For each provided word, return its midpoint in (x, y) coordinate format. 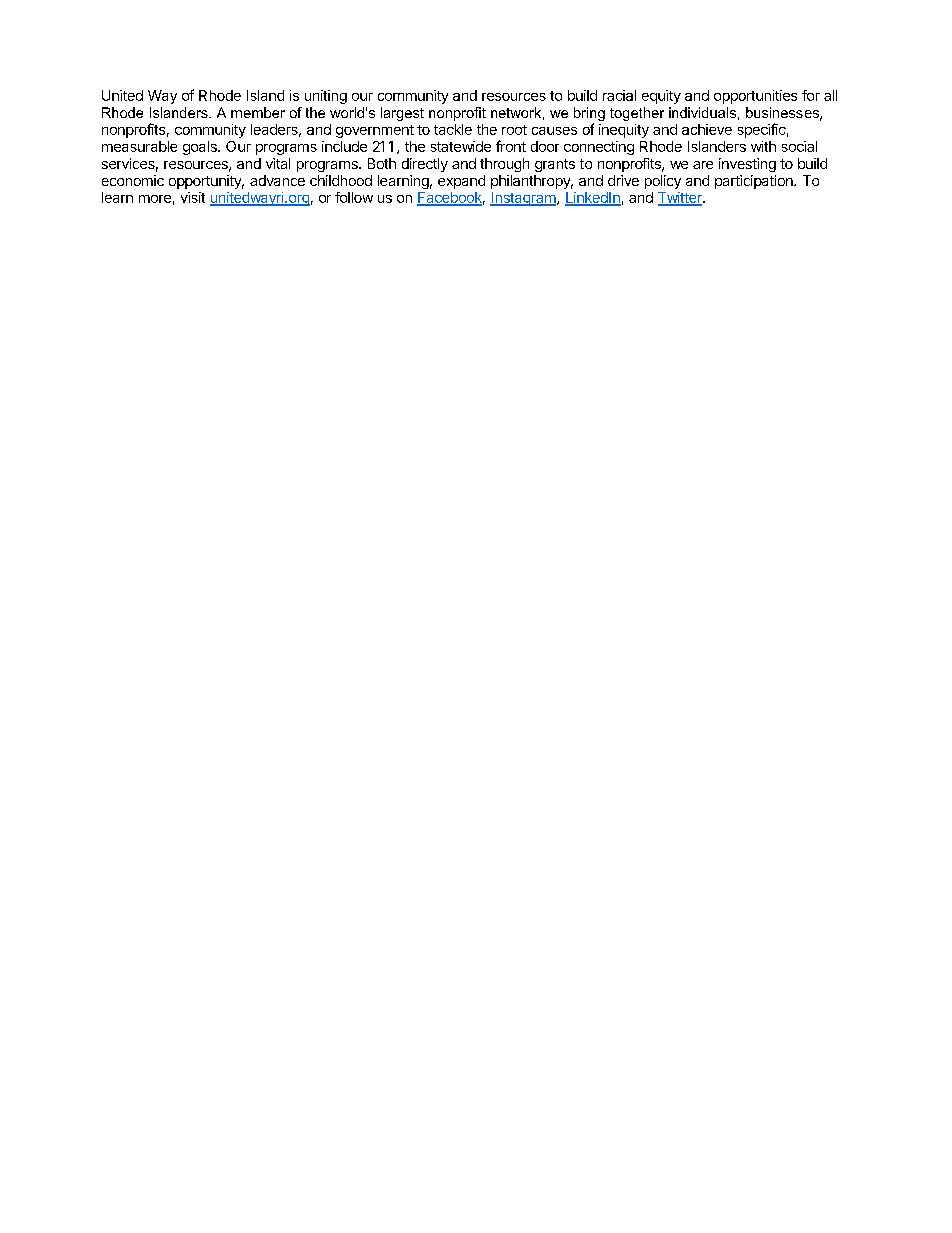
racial (619, 95)
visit (193, 197)
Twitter (681, 199)
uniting (326, 97)
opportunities (755, 97)
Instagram (524, 199)
